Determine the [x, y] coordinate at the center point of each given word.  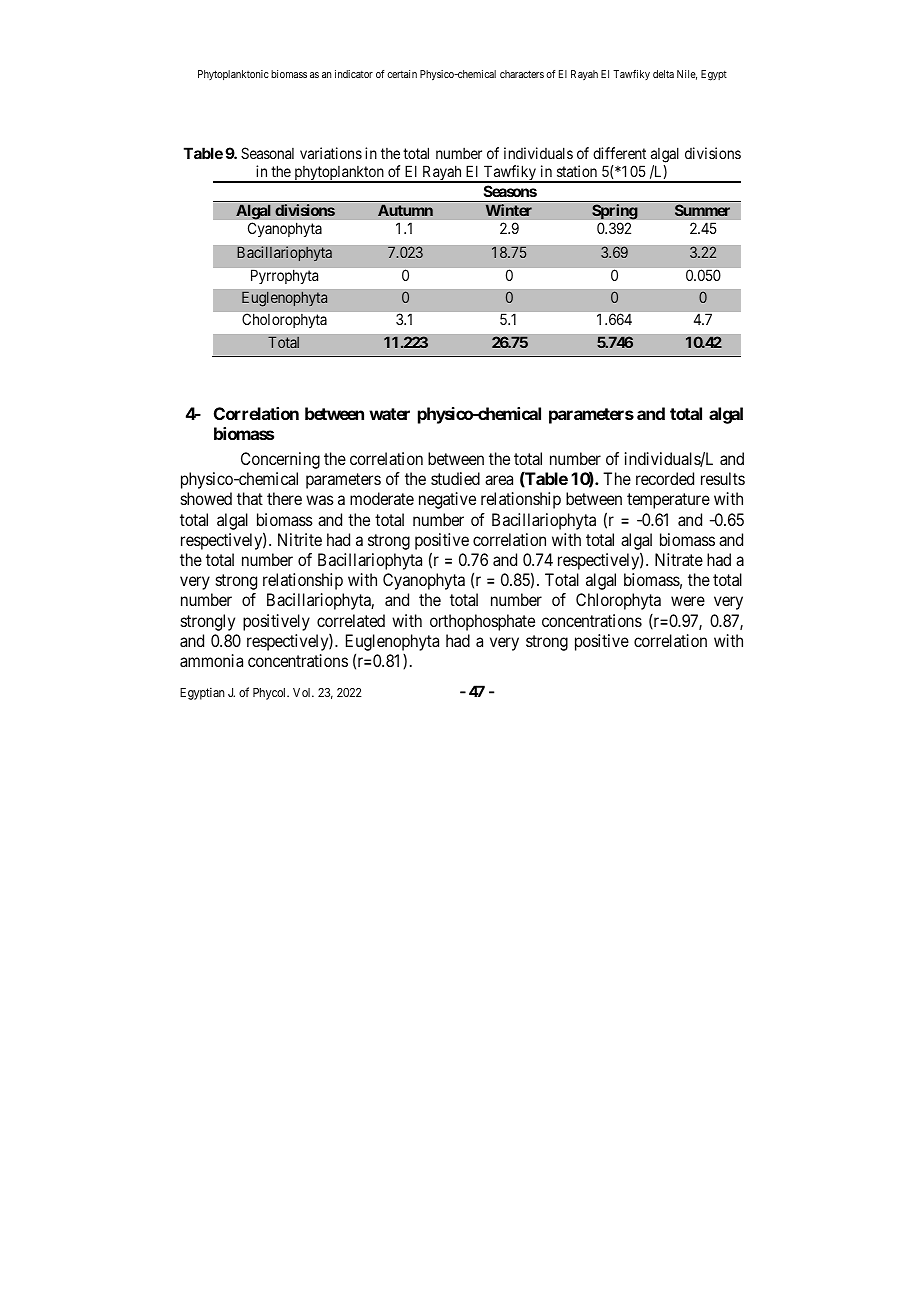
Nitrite [300, 539]
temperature [668, 501]
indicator [354, 74]
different [619, 153]
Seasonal [267, 153]
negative [447, 500]
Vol [303, 692]
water [389, 414]
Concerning [280, 460]
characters [522, 74]
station [577, 171]
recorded [665, 478]
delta [663, 74]
